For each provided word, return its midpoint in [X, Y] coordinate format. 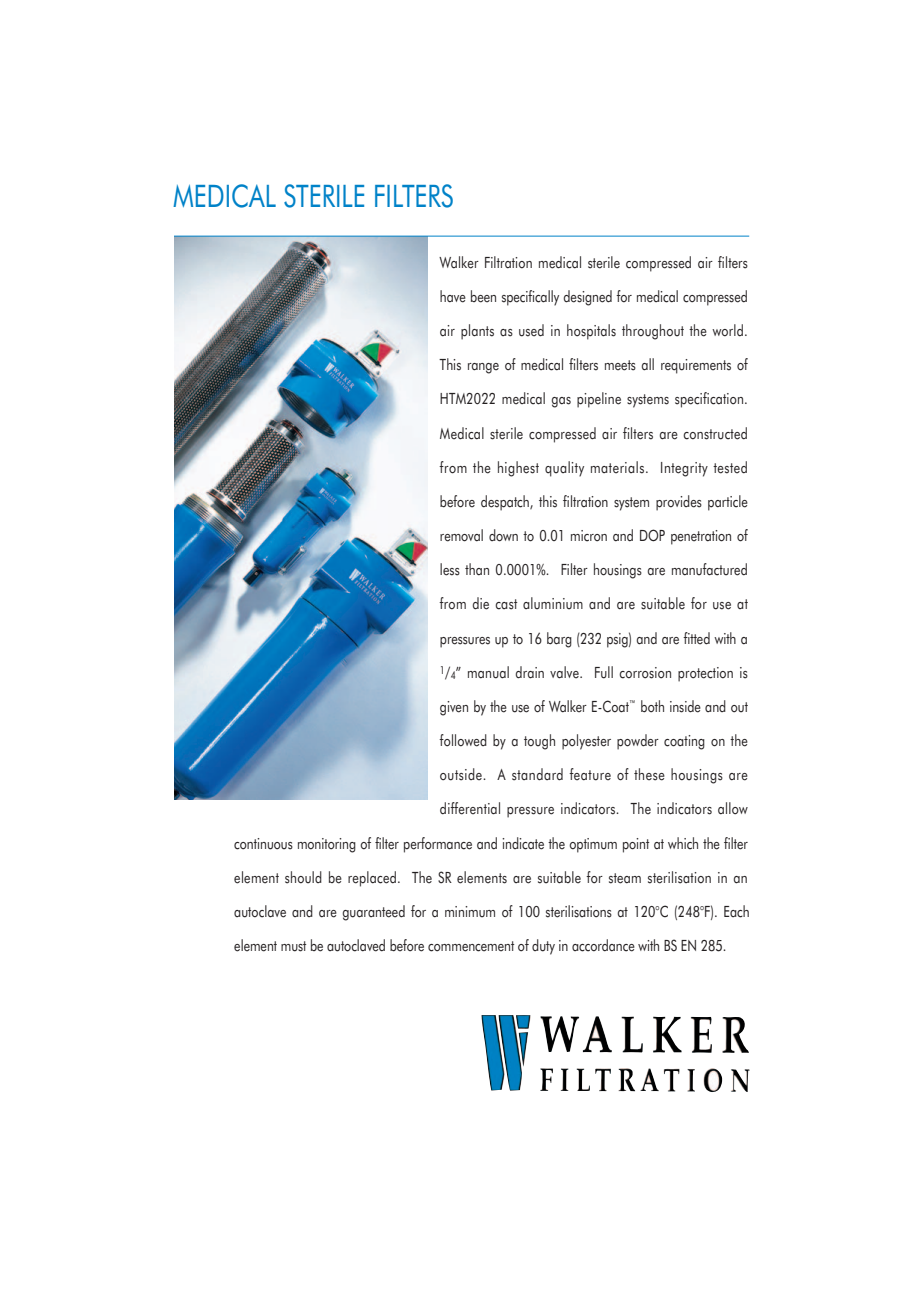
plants [477, 332]
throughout [653, 332]
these [649, 774]
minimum [470, 912]
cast [506, 604]
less [450, 569]
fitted [696, 638]
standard [537, 774]
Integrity [684, 469]
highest [518, 469]
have [453, 296]
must [293, 946]
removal [461, 535]
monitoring [327, 845]
